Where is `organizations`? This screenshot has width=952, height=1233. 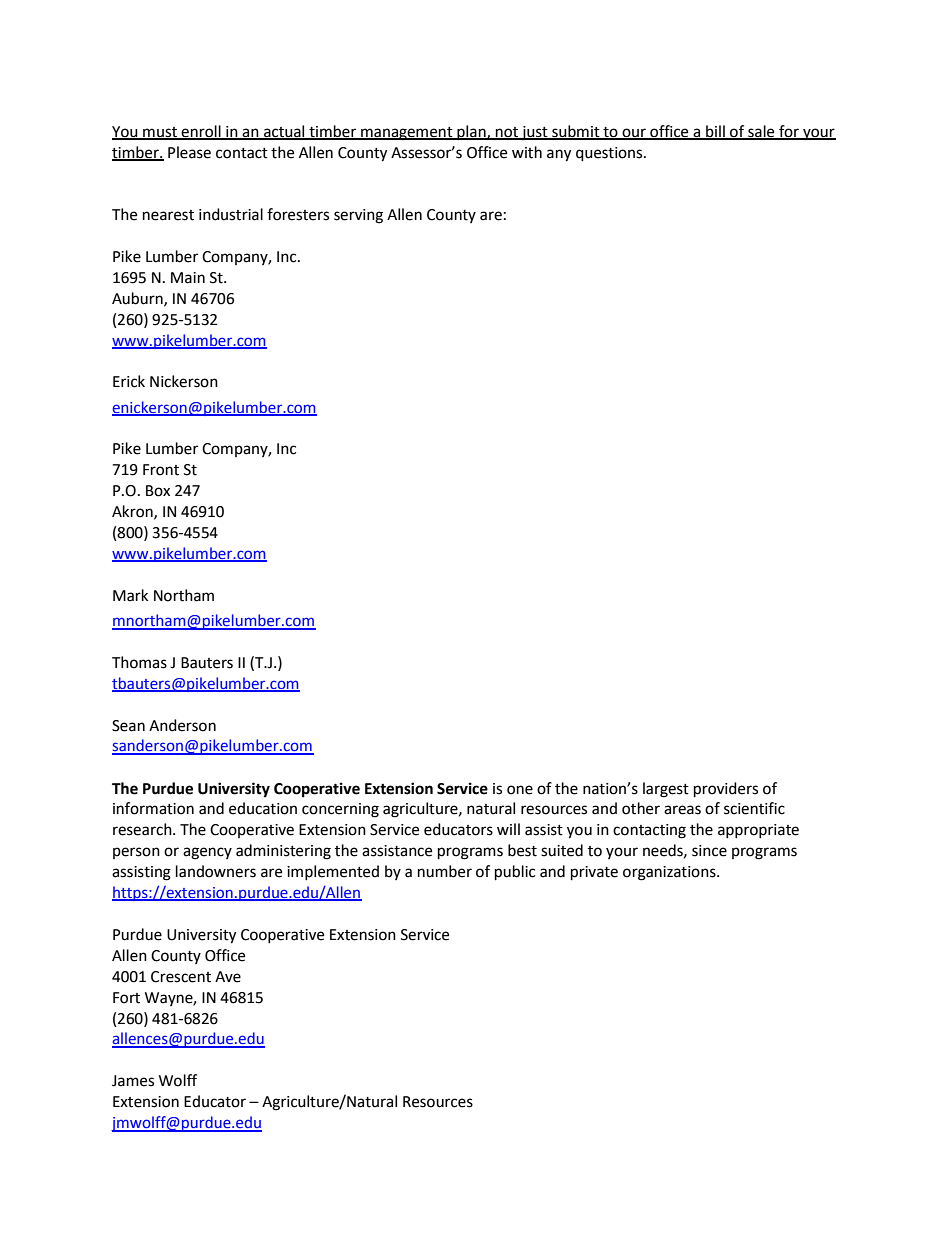
organizations is located at coordinates (670, 873).
